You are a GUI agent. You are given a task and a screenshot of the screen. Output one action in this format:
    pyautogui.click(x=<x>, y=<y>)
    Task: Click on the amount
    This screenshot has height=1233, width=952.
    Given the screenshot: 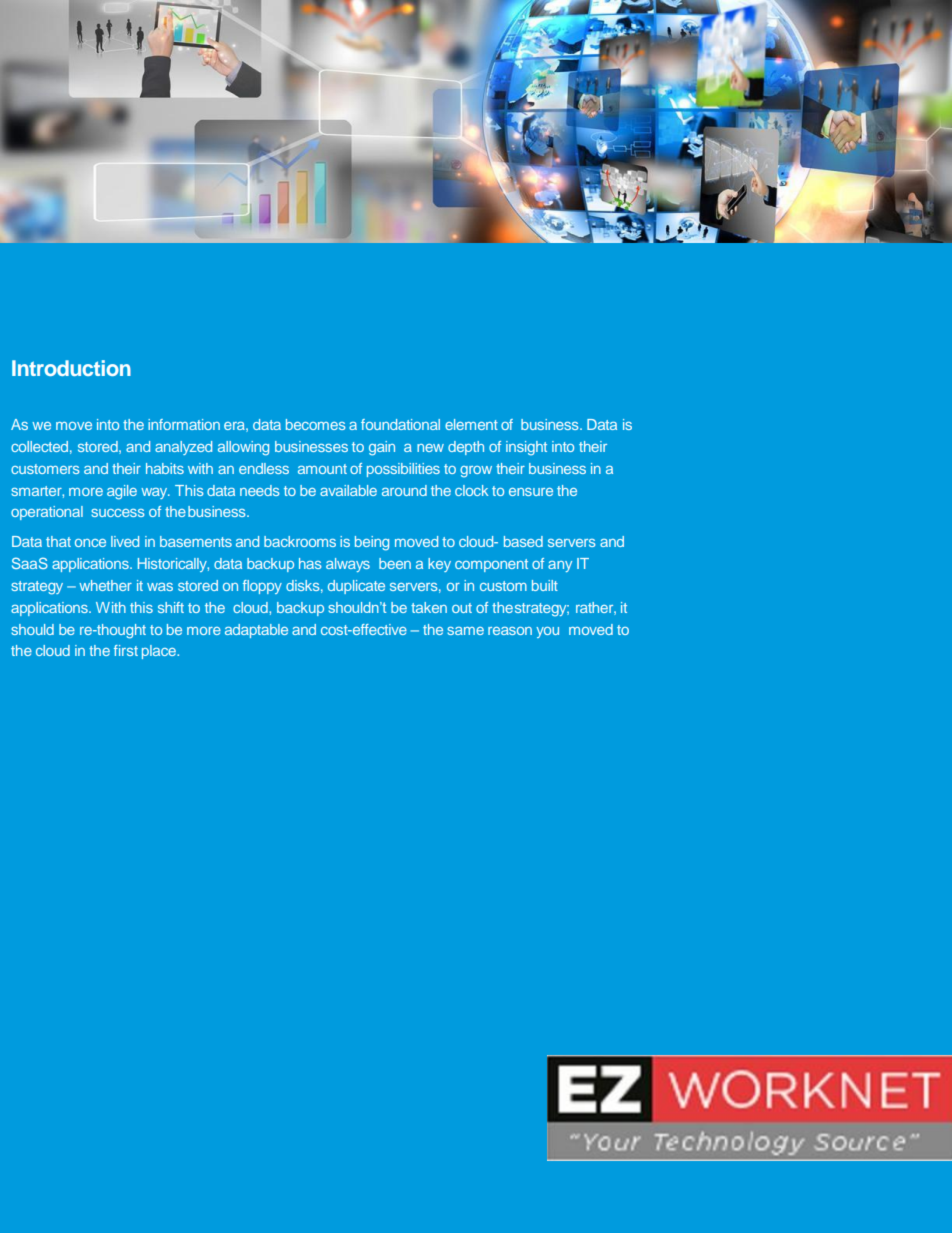 What is the action you would take?
    pyautogui.click(x=322, y=469)
